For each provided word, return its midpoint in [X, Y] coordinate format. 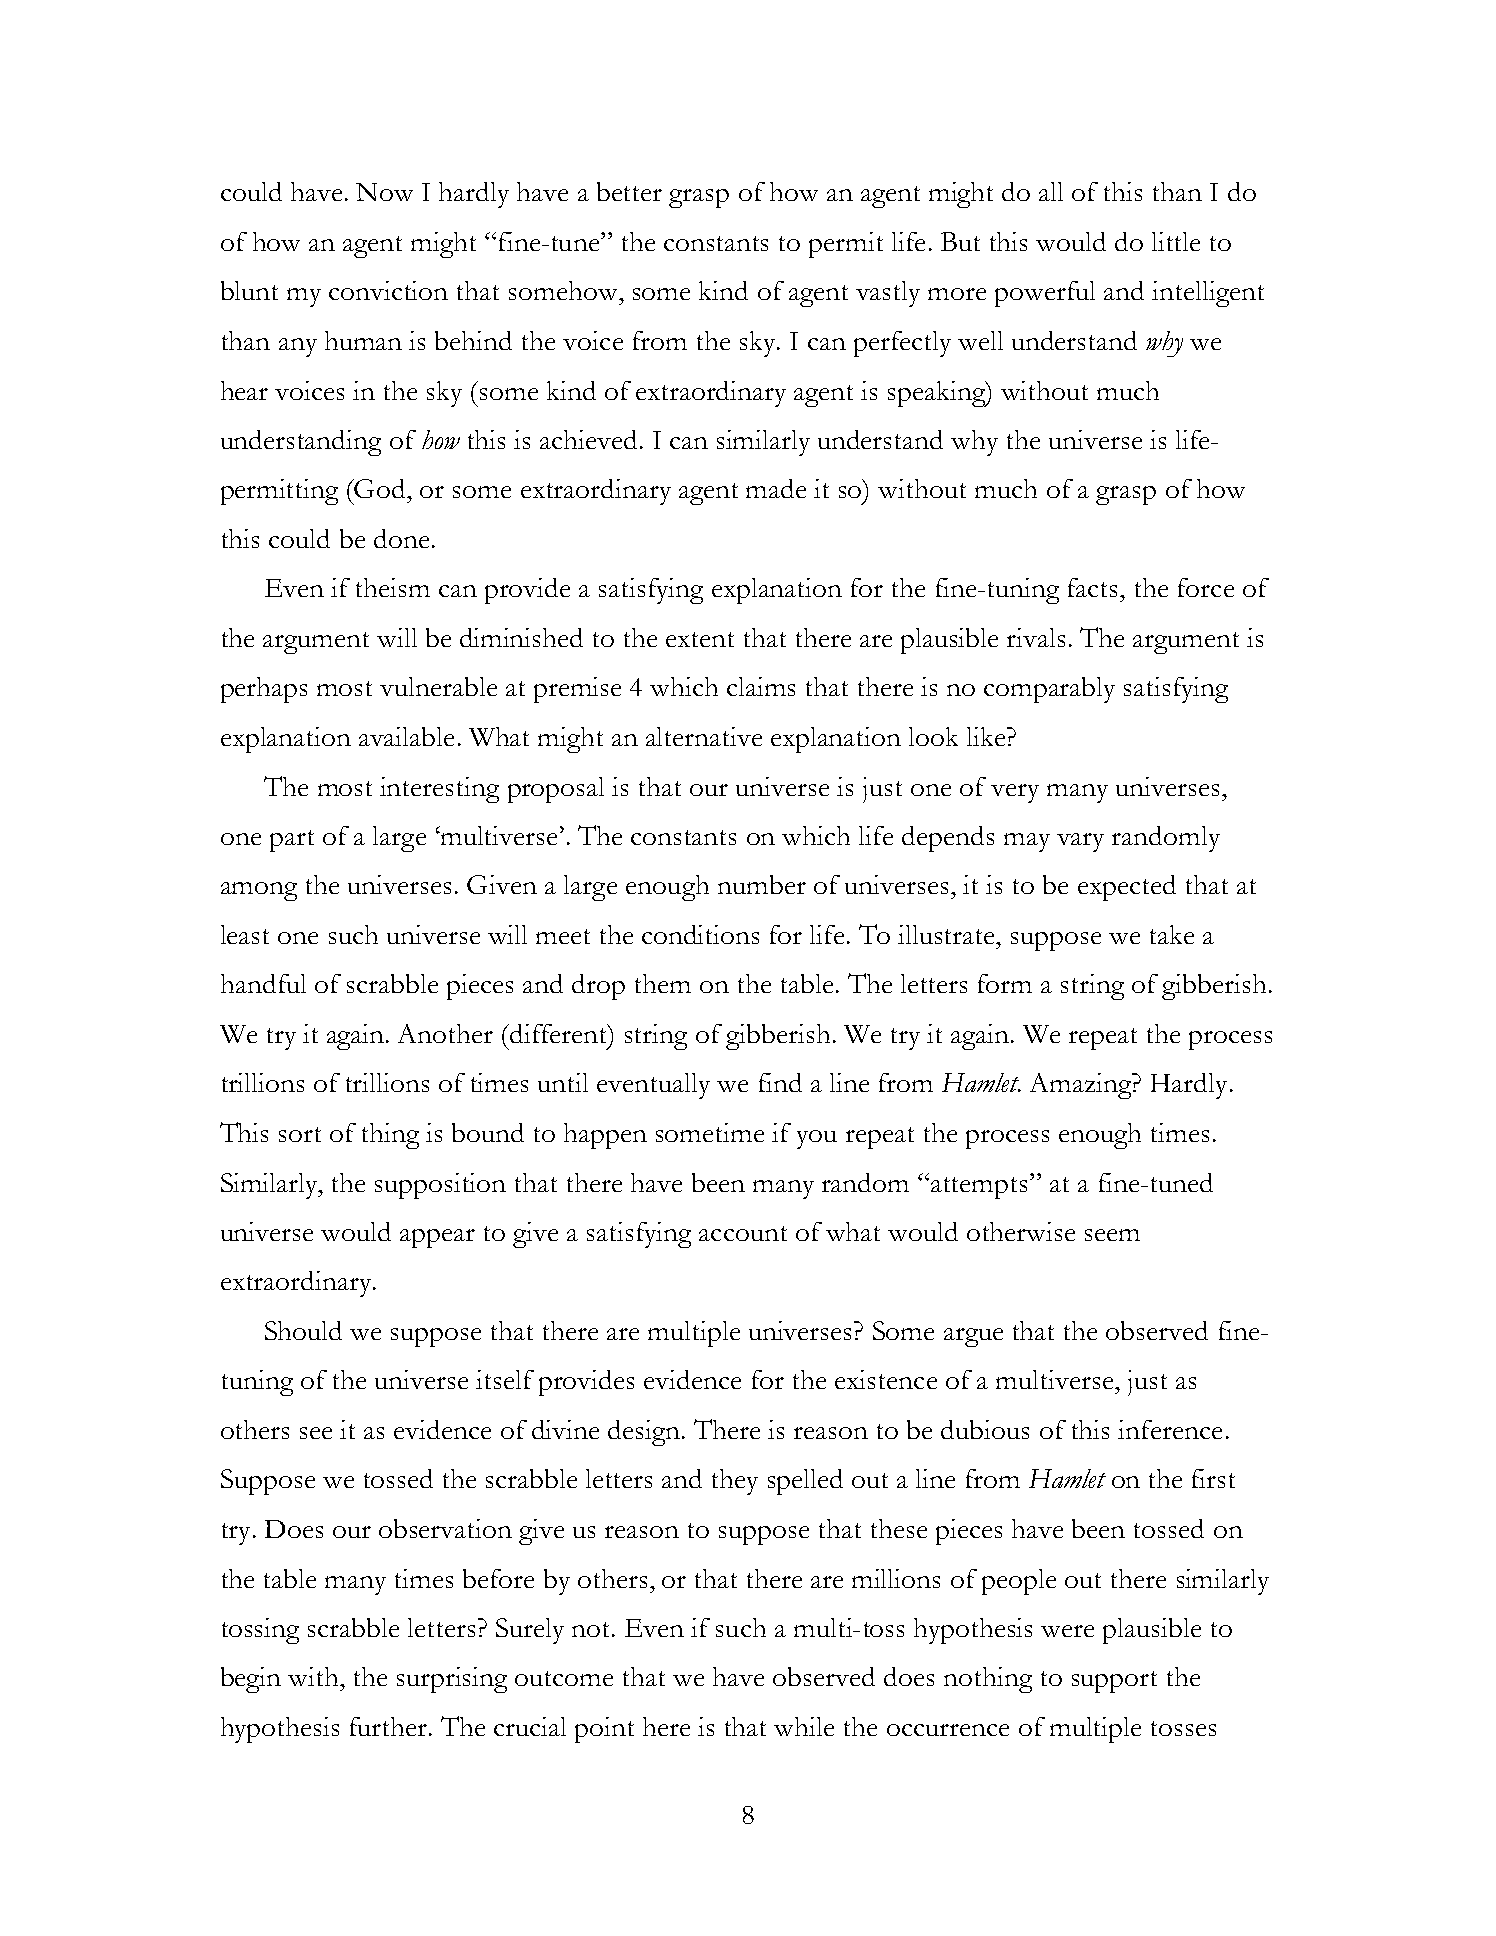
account [743, 1233]
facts [1094, 587]
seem [1112, 1235]
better [629, 191]
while [804, 1726]
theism [393, 587]
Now [384, 192]
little [1176, 241]
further [390, 1726]
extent [700, 639]
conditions [700, 934]
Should [303, 1330]
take [1172, 934]
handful [263, 983]
